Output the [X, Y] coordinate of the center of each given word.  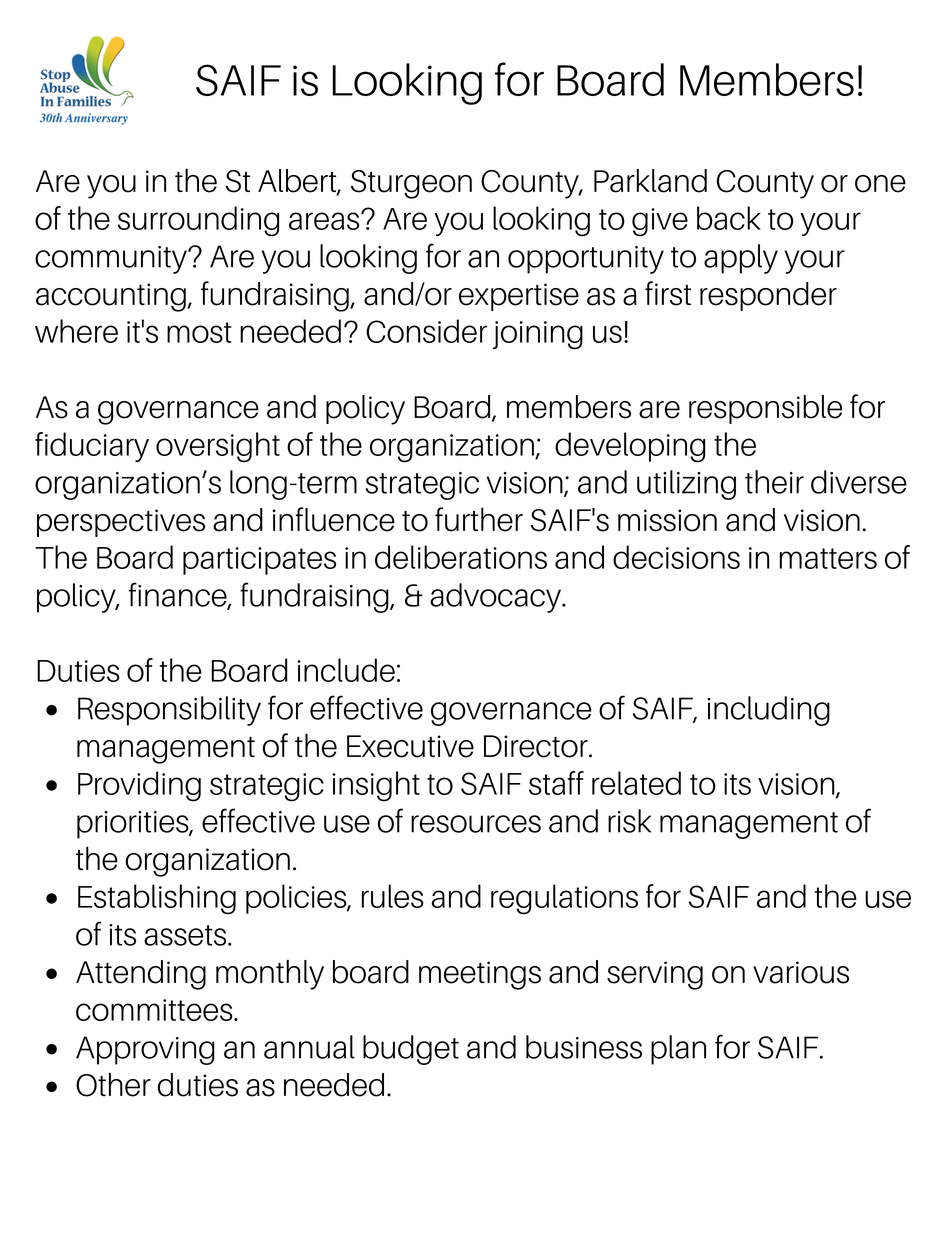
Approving [145, 1050]
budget [411, 1050]
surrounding [198, 221]
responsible [766, 409]
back [729, 218]
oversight [218, 447]
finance [179, 595]
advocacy [496, 598]
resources [476, 824]
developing [630, 447]
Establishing [157, 899]
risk [629, 821]
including [768, 711]
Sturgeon [411, 184]
